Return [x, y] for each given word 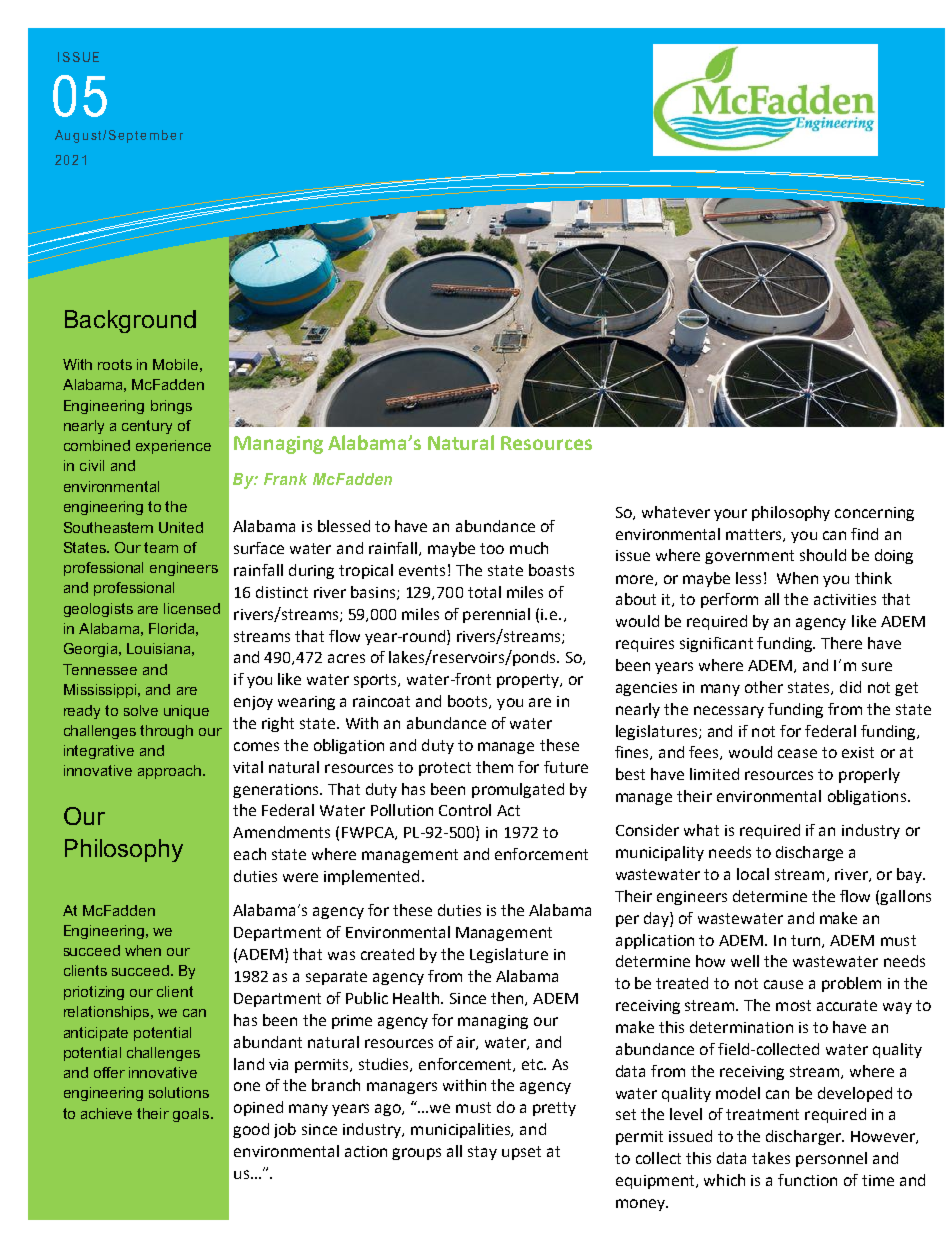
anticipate [96, 1034]
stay [482, 1153]
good [251, 1130]
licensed [192, 608]
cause [783, 984]
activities [845, 599]
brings [171, 407]
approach [169, 772]
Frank [285, 479]
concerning [874, 514]
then [508, 999]
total [484, 592]
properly [869, 775]
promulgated [518, 790]
